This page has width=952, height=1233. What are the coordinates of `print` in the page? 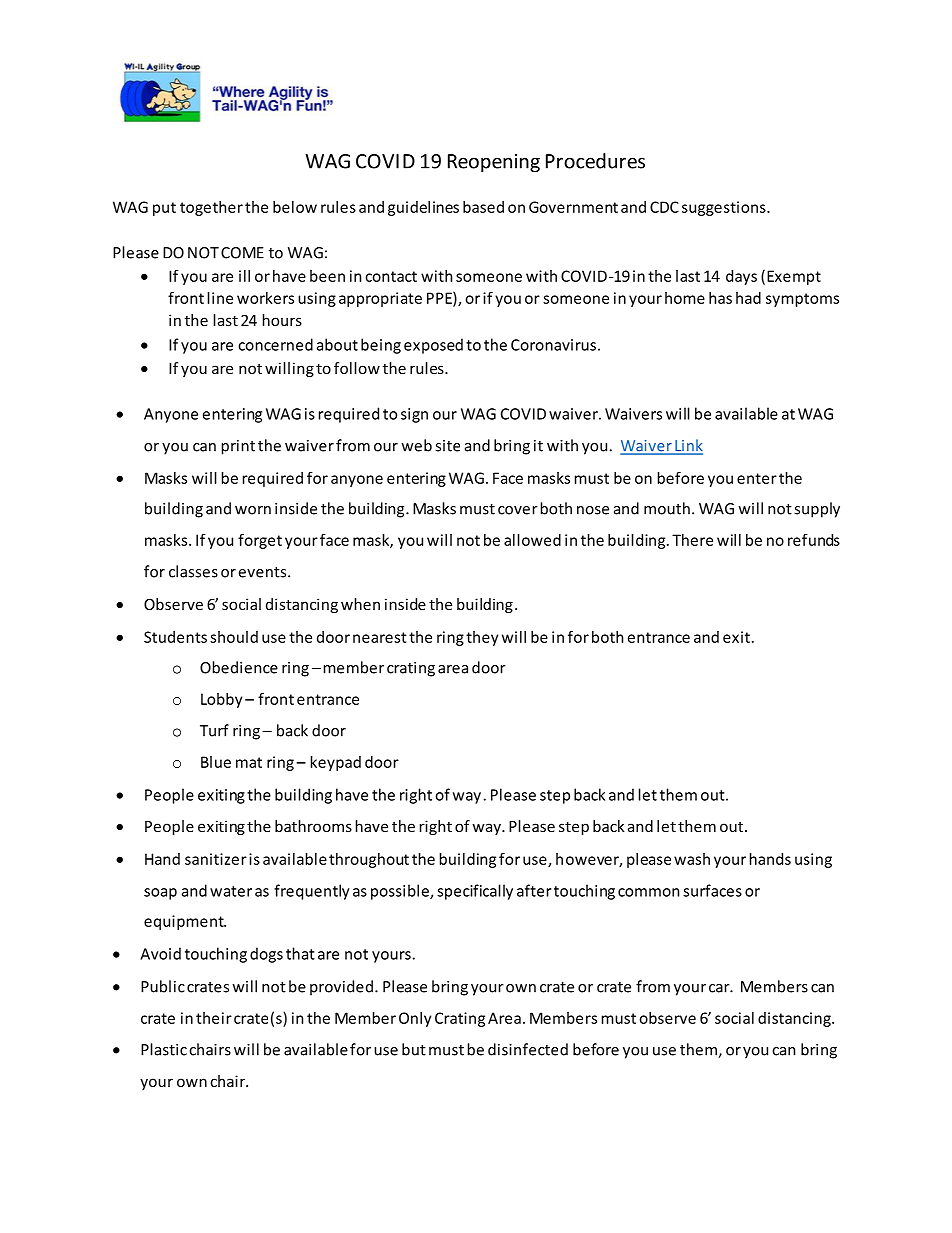 It's located at (238, 447).
